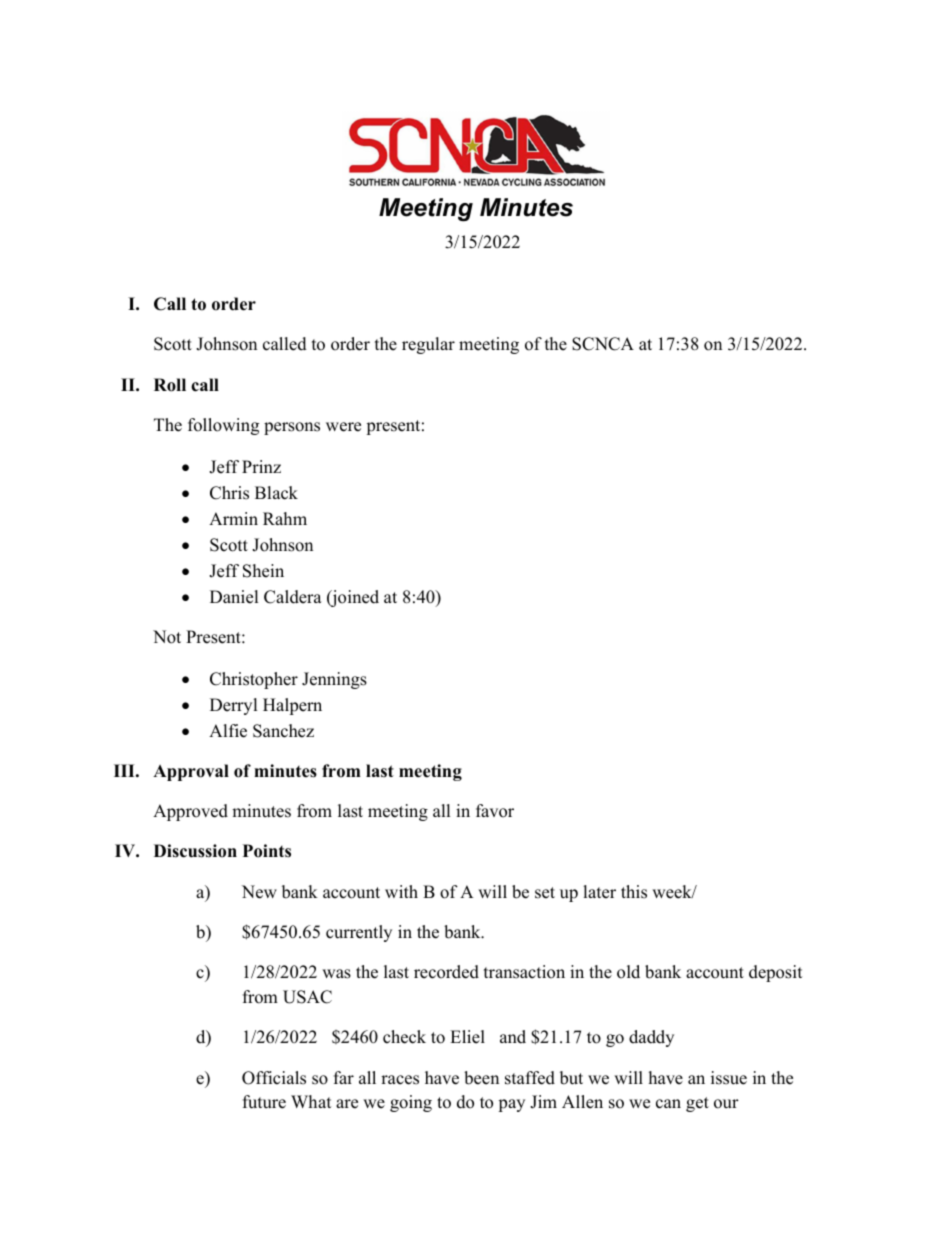  I want to click on this, so click(634, 892).
